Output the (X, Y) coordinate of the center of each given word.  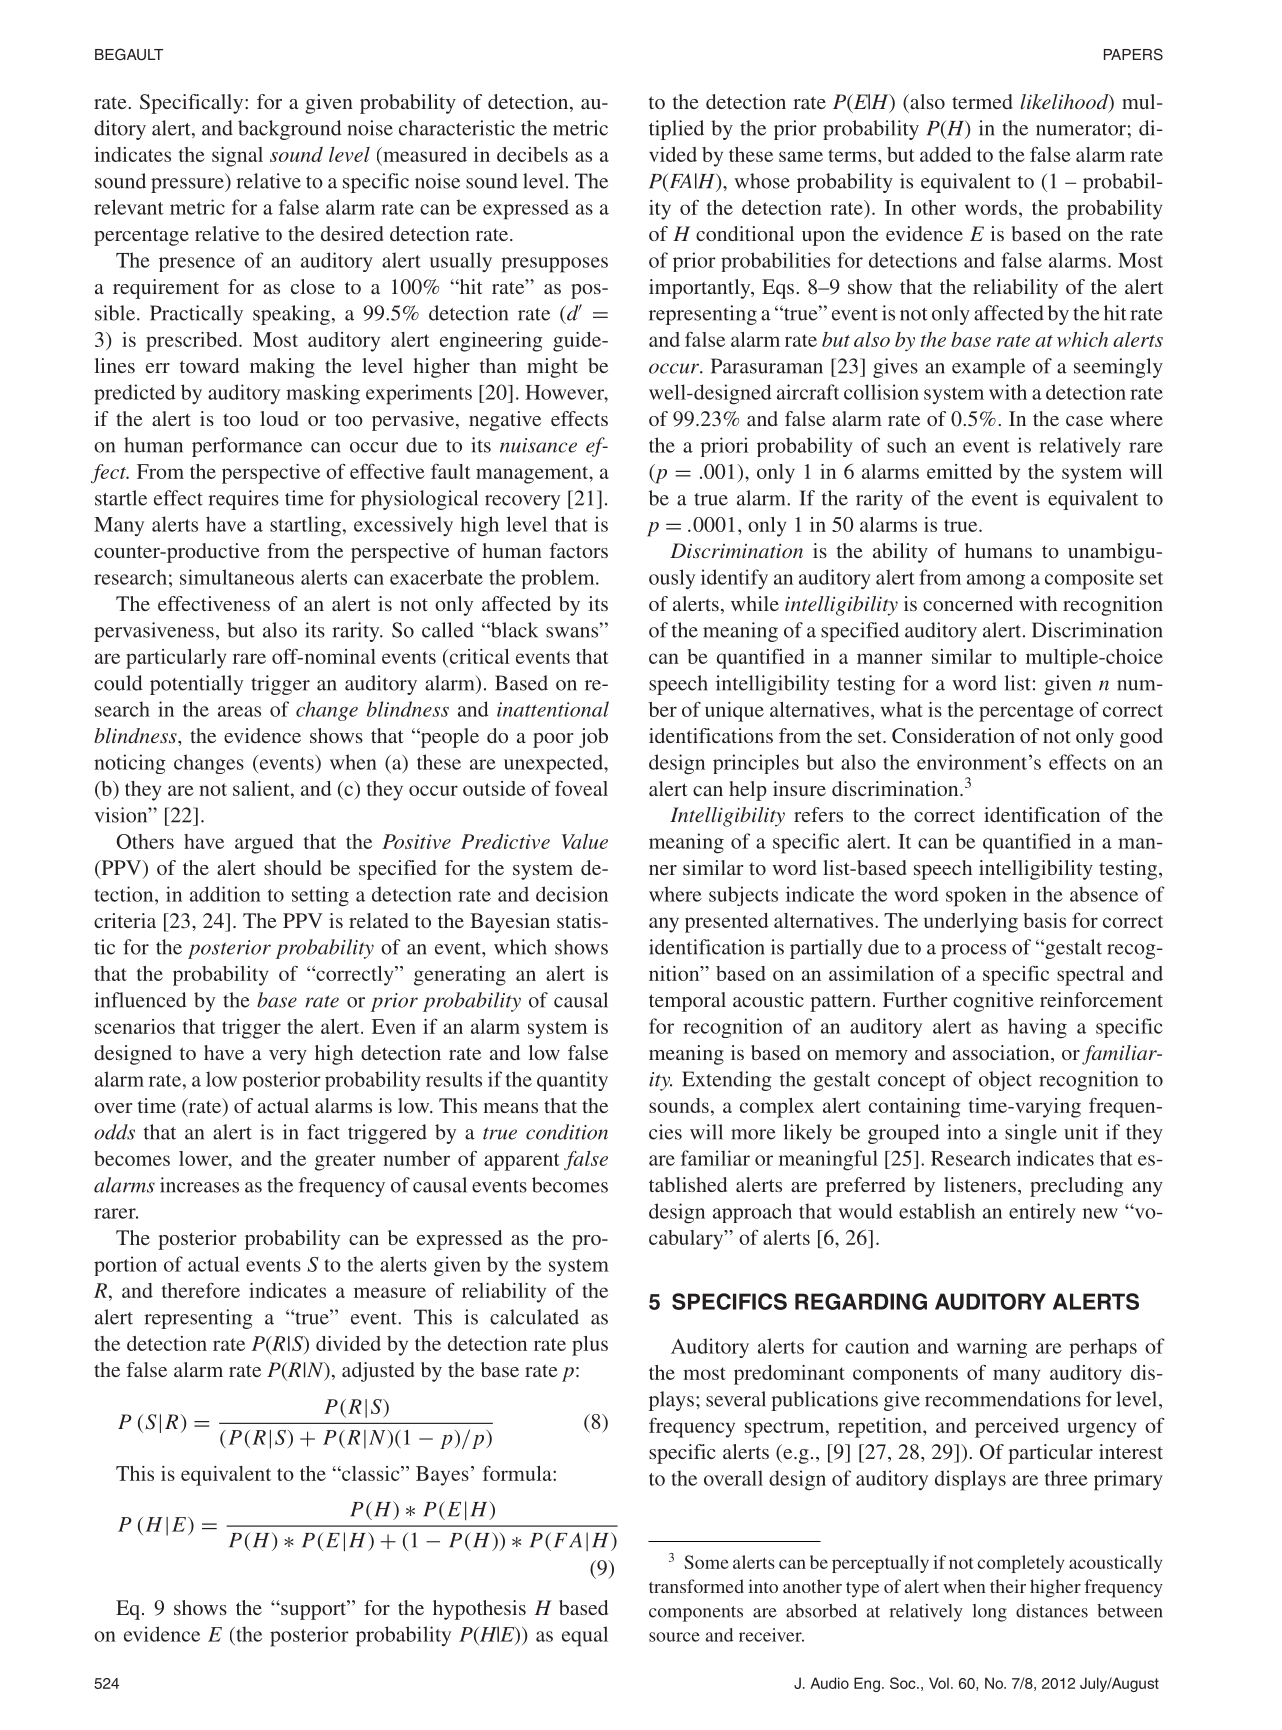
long (989, 1613)
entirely (1042, 1213)
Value (585, 841)
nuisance (538, 445)
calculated (534, 1317)
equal (585, 1636)
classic (371, 1473)
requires (243, 500)
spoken (976, 896)
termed (982, 101)
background (290, 130)
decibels (532, 154)
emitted (959, 471)
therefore (201, 1290)
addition (225, 894)
